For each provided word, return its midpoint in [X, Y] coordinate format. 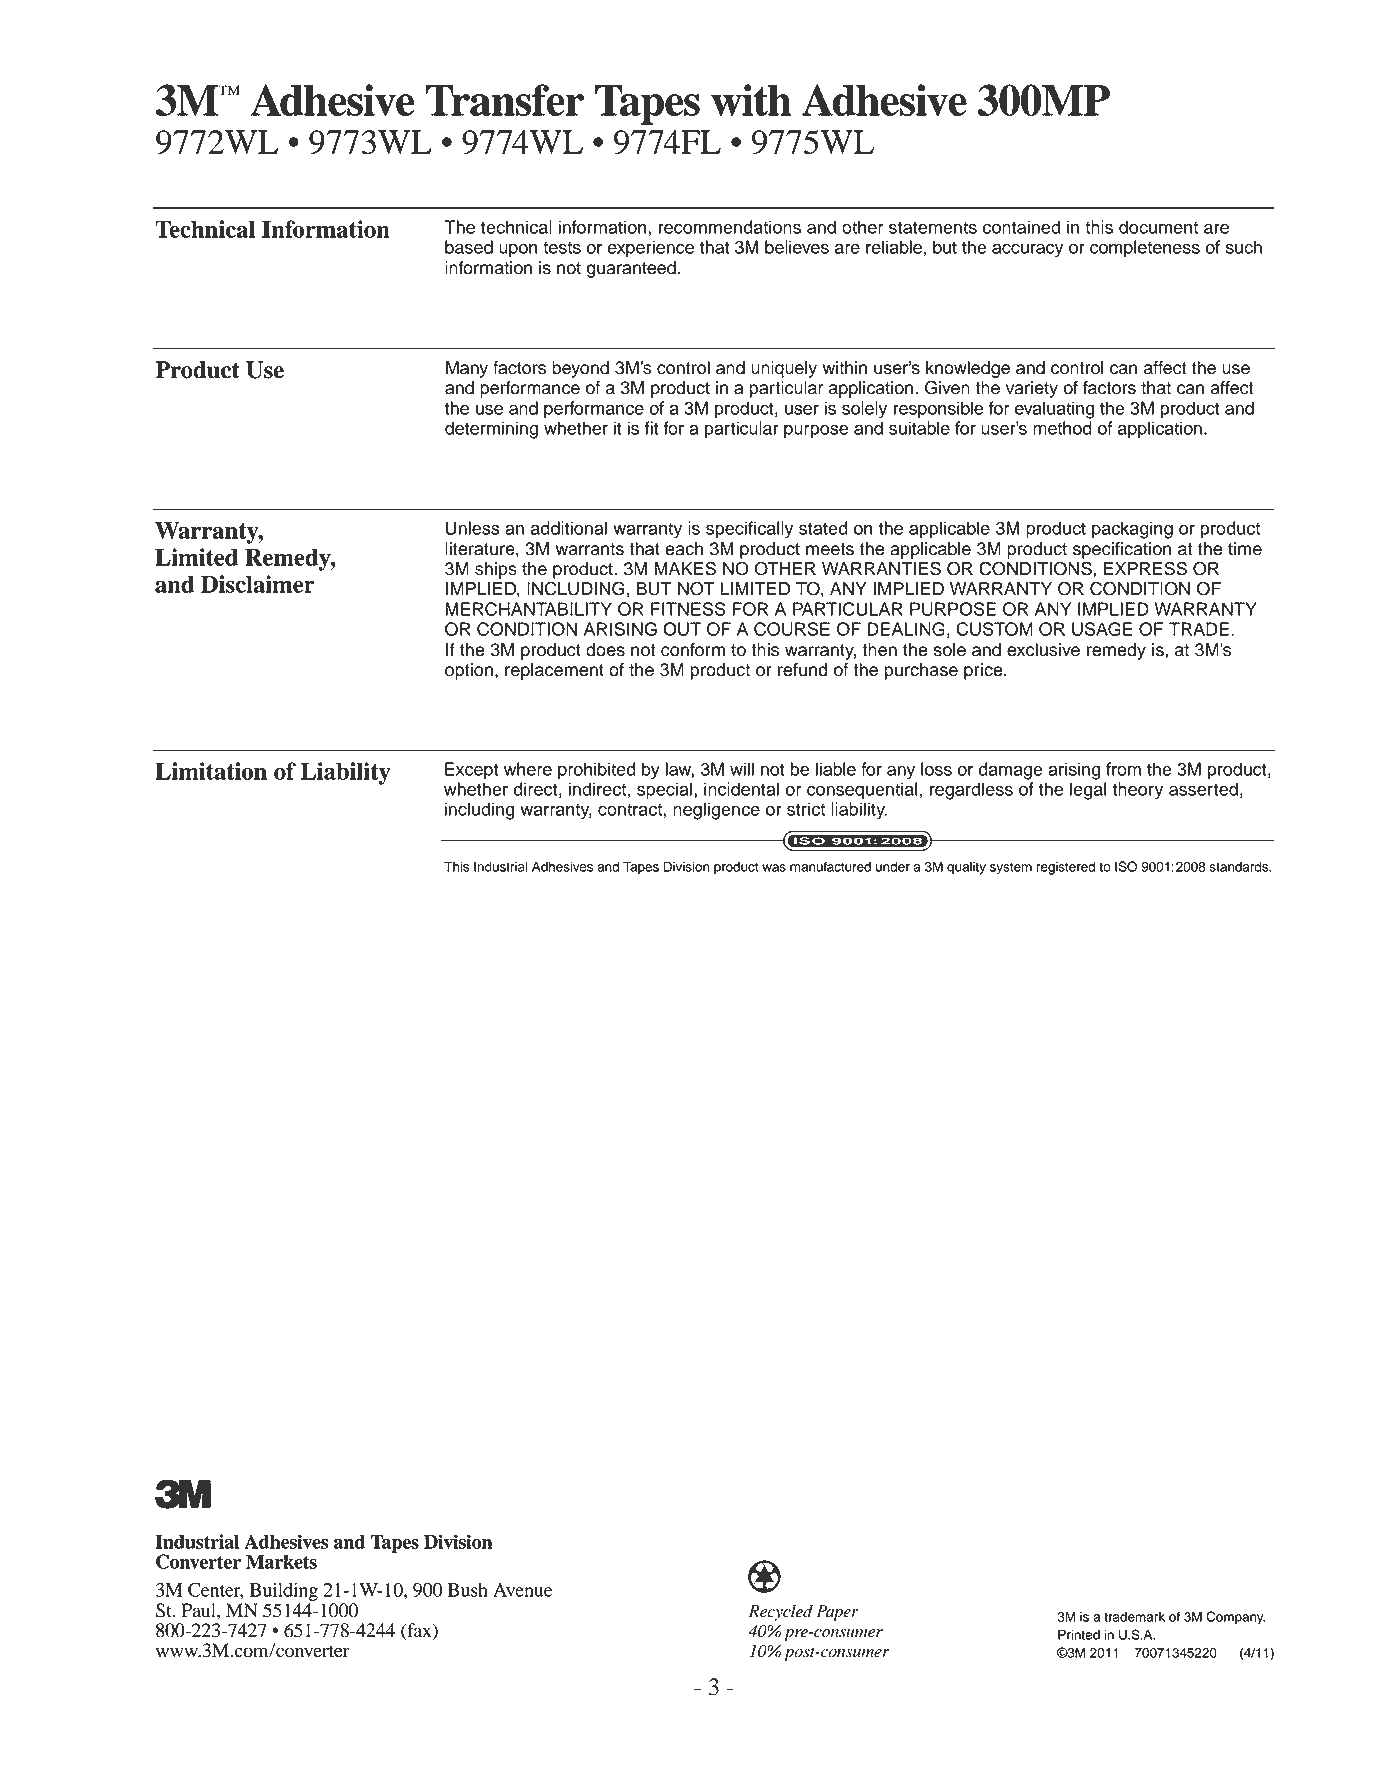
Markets [281, 1561]
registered [1065, 868]
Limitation [211, 771]
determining [491, 430]
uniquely [784, 369]
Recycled [781, 1613]
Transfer [505, 100]
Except [471, 771]
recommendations [729, 227]
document [1158, 227]
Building [284, 1591]
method [1062, 428]
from [1123, 769]
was [774, 868]
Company [1235, 1618]
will [742, 769]
